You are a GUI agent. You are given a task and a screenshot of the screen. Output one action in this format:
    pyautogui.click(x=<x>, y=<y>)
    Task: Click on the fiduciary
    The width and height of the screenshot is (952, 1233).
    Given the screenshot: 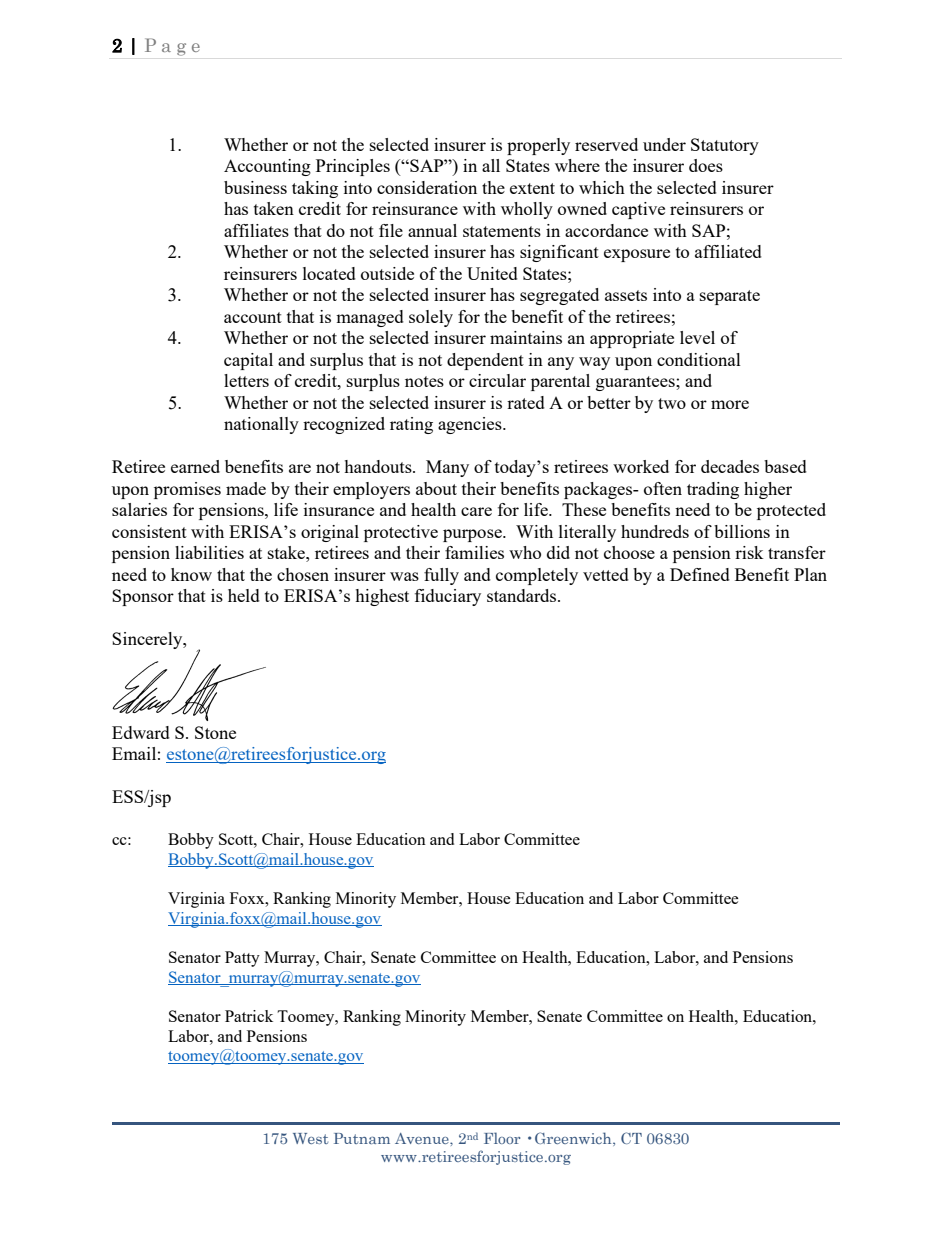 What is the action you would take?
    pyautogui.click(x=448, y=597)
